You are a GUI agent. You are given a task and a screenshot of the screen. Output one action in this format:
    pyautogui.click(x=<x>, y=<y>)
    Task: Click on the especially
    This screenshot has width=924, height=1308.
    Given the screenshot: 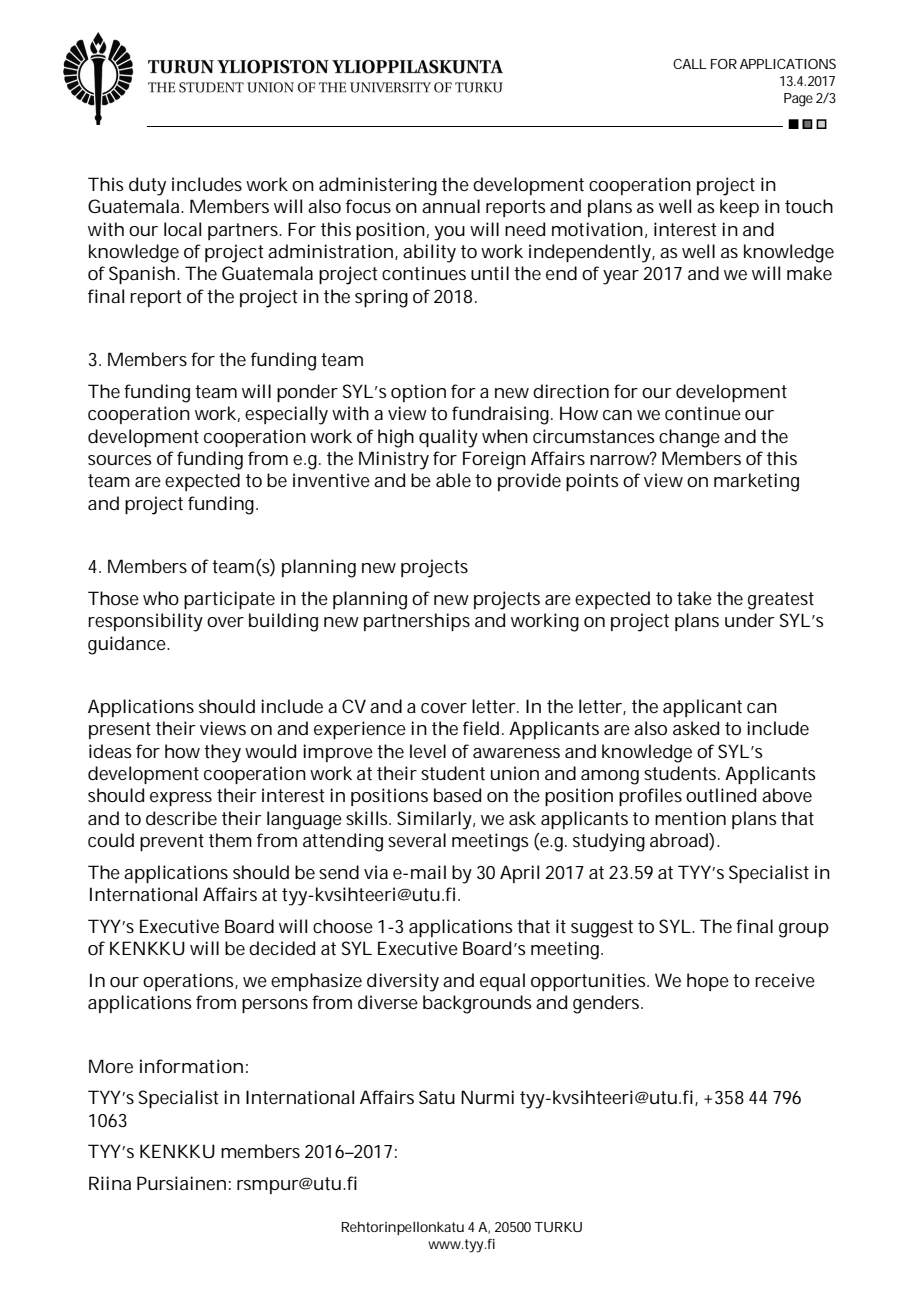 What is the action you would take?
    pyautogui.click(x=286, y=415)
